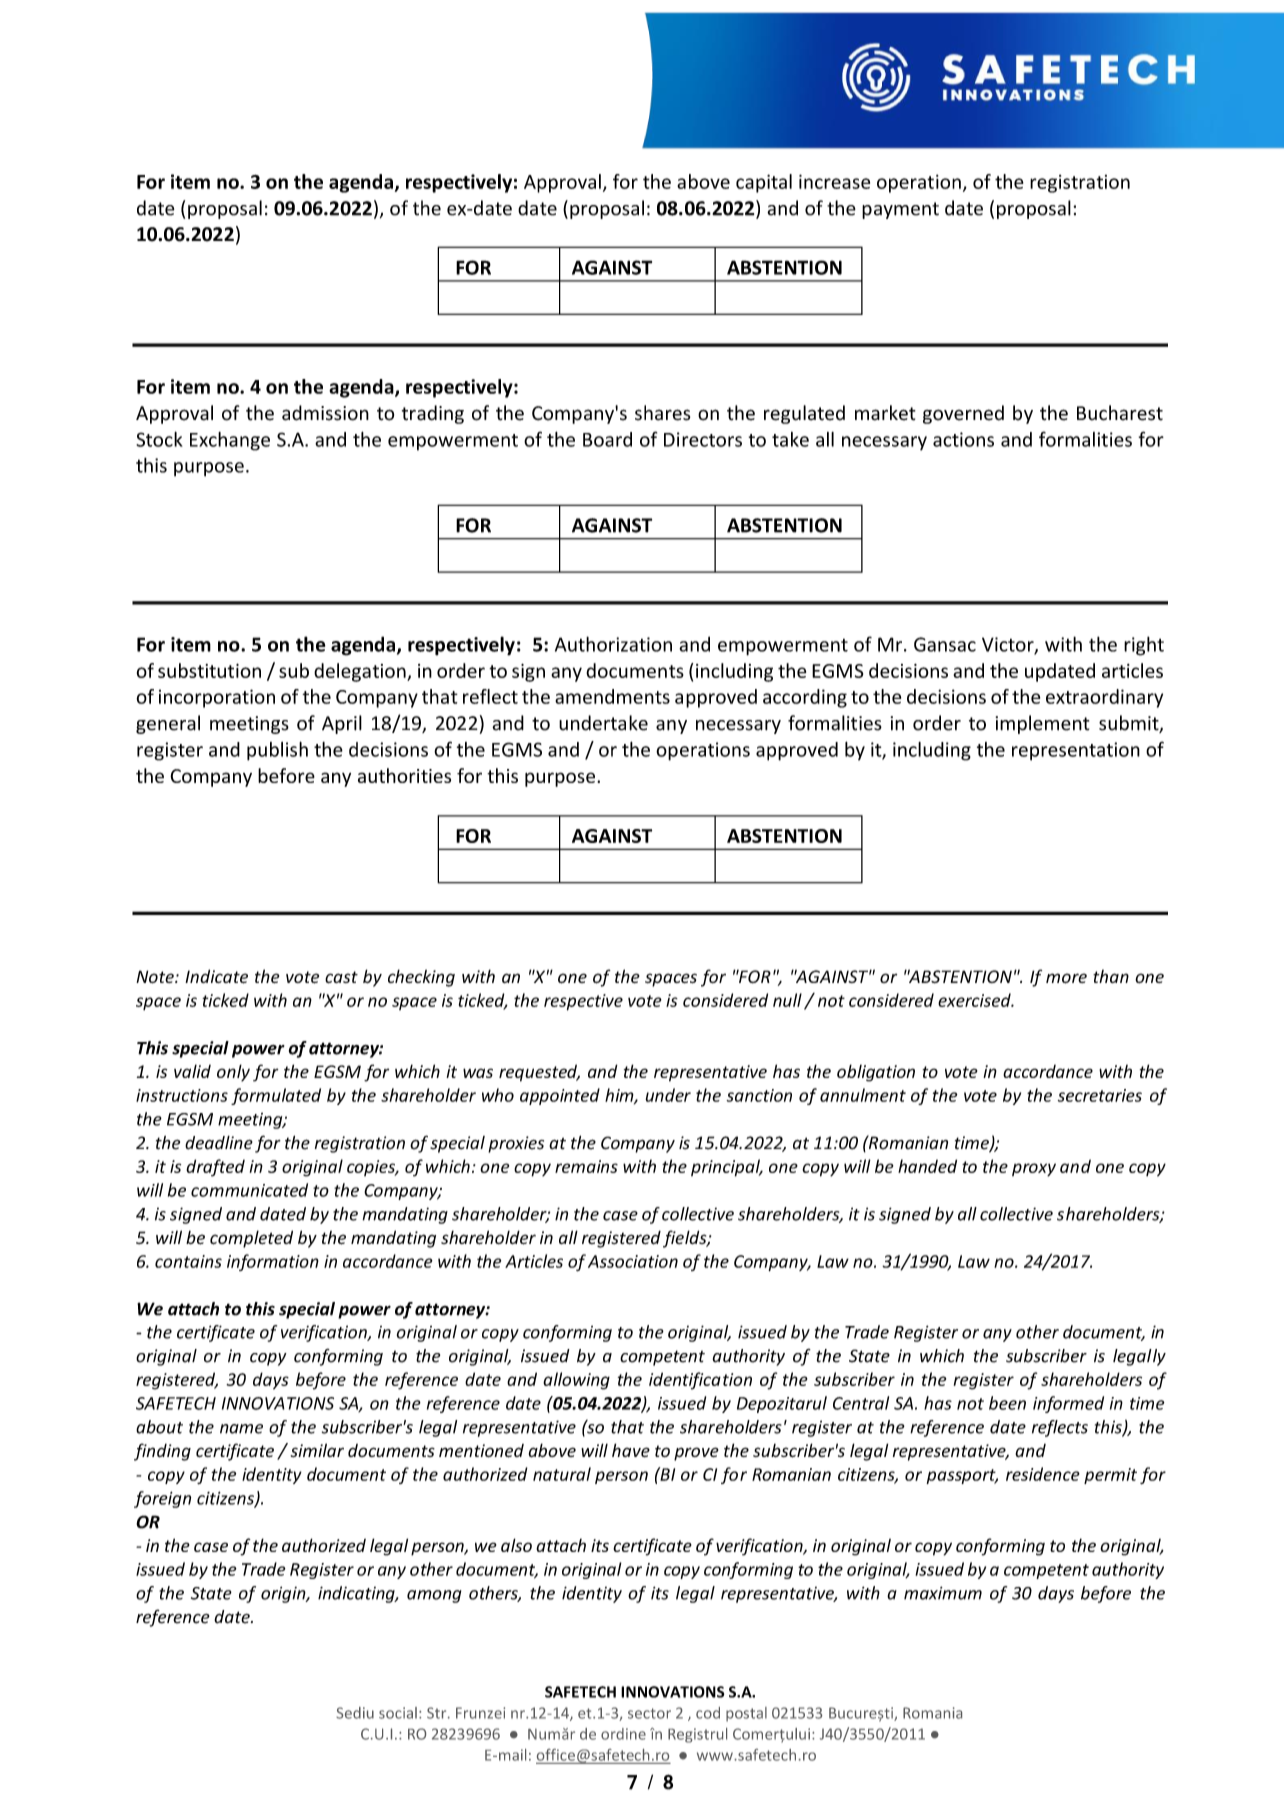 Image resolution: width=1284 pixels, height=1815 pixels. What do you see at coordinates (398, 1713) in the page?
I see `social` at bounding box center [398, 1713].
